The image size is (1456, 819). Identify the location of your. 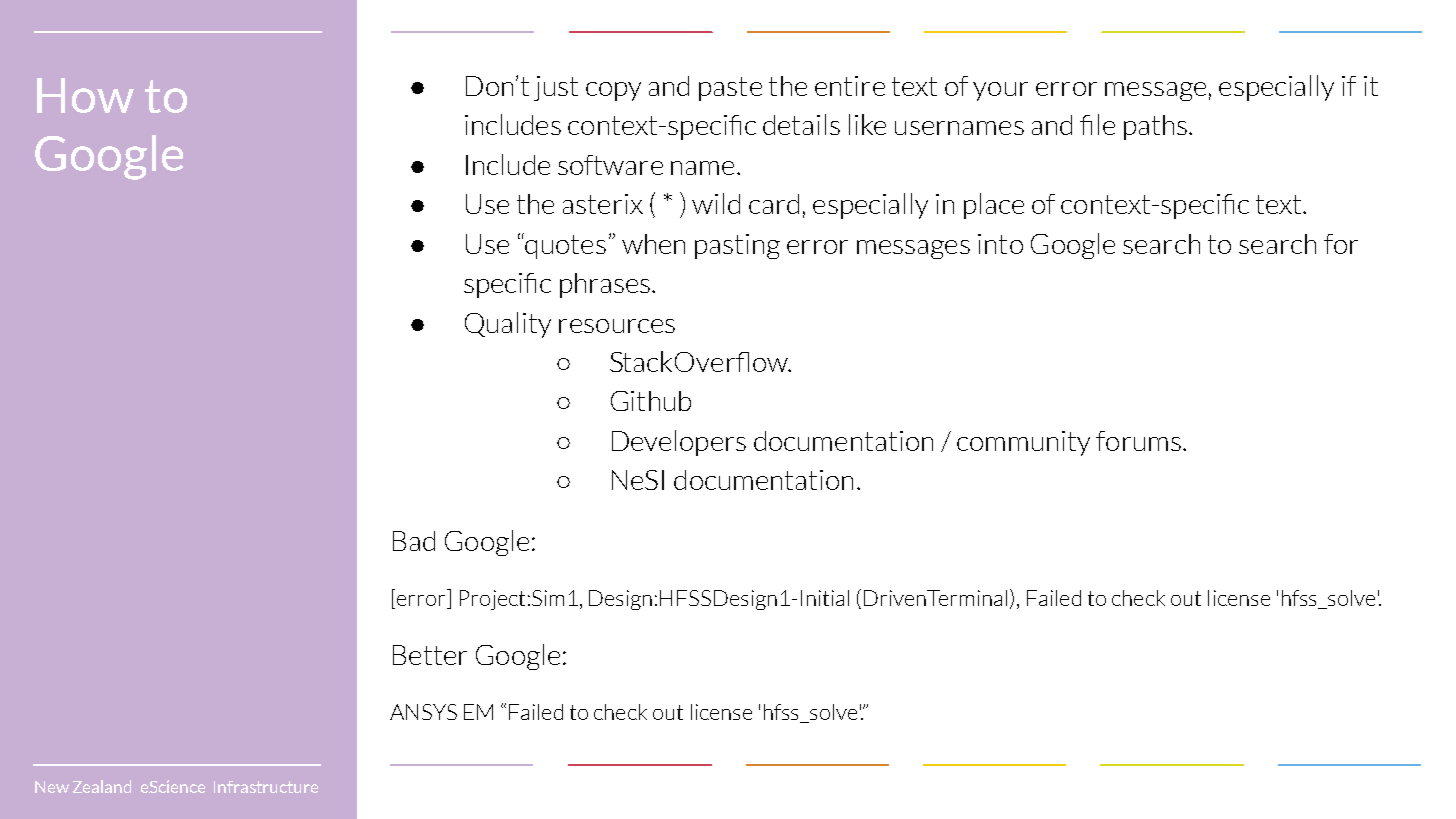
(1000, 91).
